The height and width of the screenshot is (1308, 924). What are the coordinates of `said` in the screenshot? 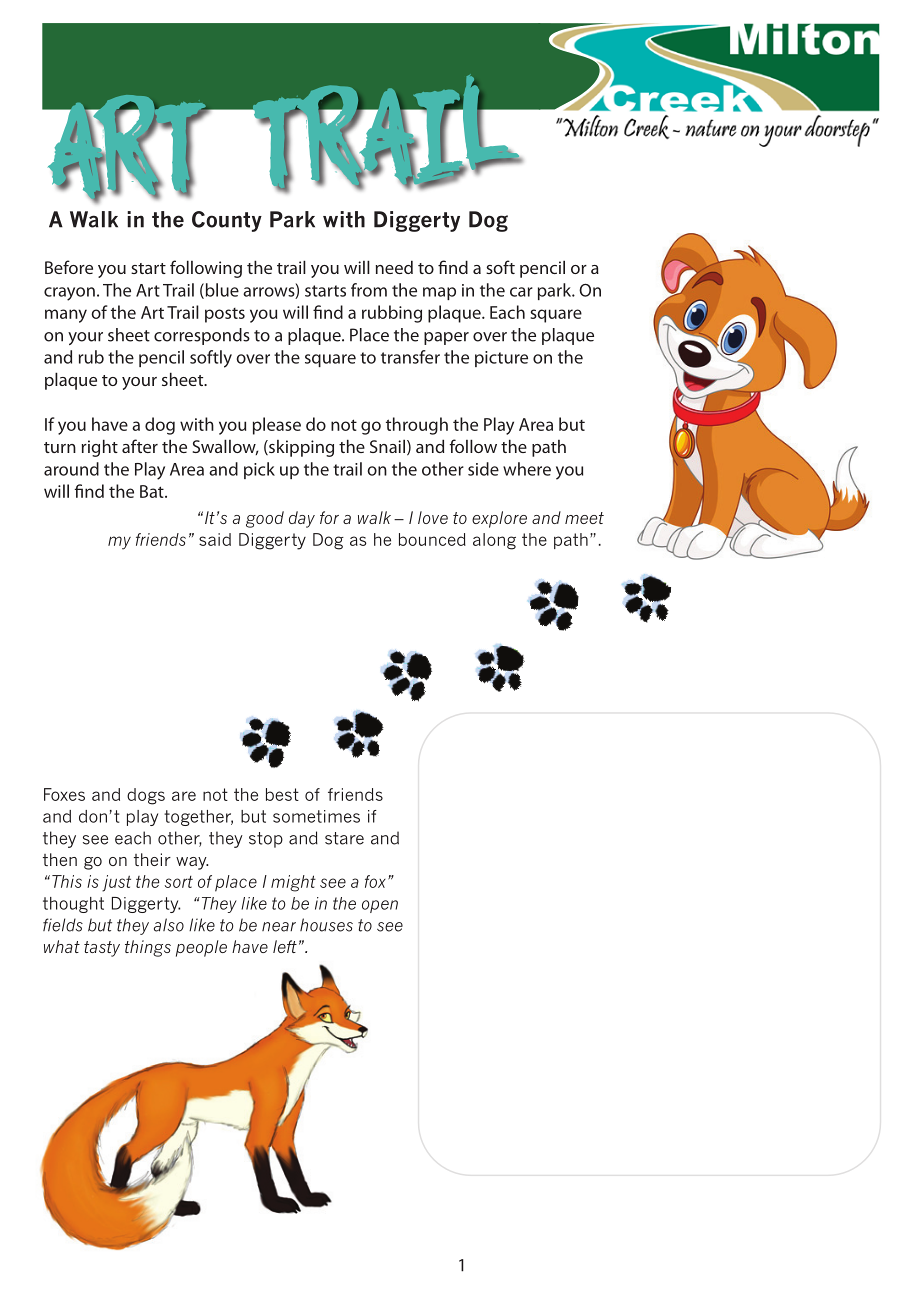 It's located at (215, 539).
